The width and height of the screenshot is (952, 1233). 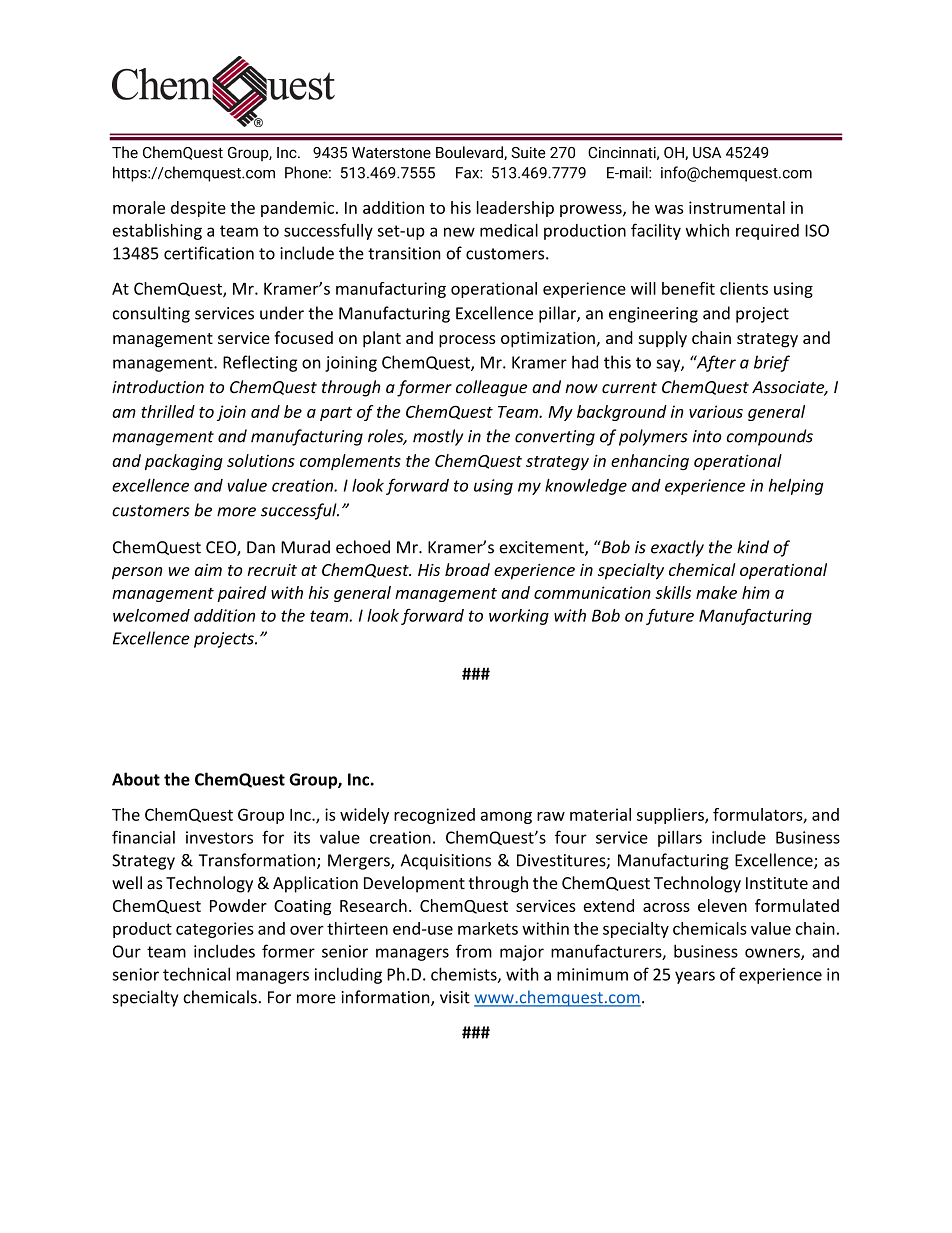 What do you see at coordinates (198, 209) in the screenshot?
I see `despite` at bounding box center [198, 209].
